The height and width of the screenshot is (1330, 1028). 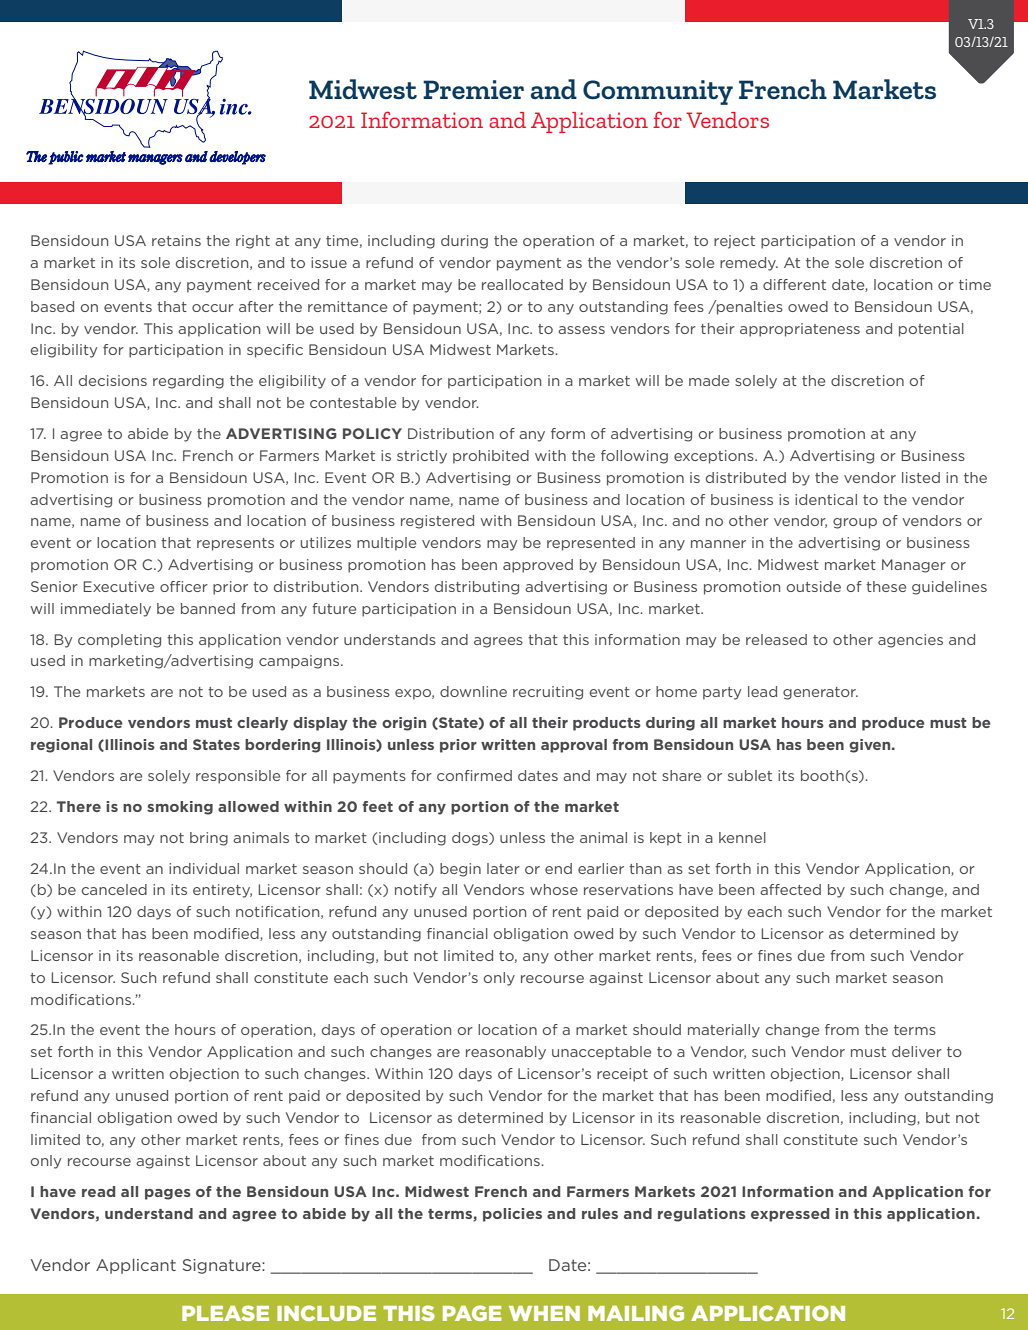 I want to click on listed, so click(x=921, y=477).
